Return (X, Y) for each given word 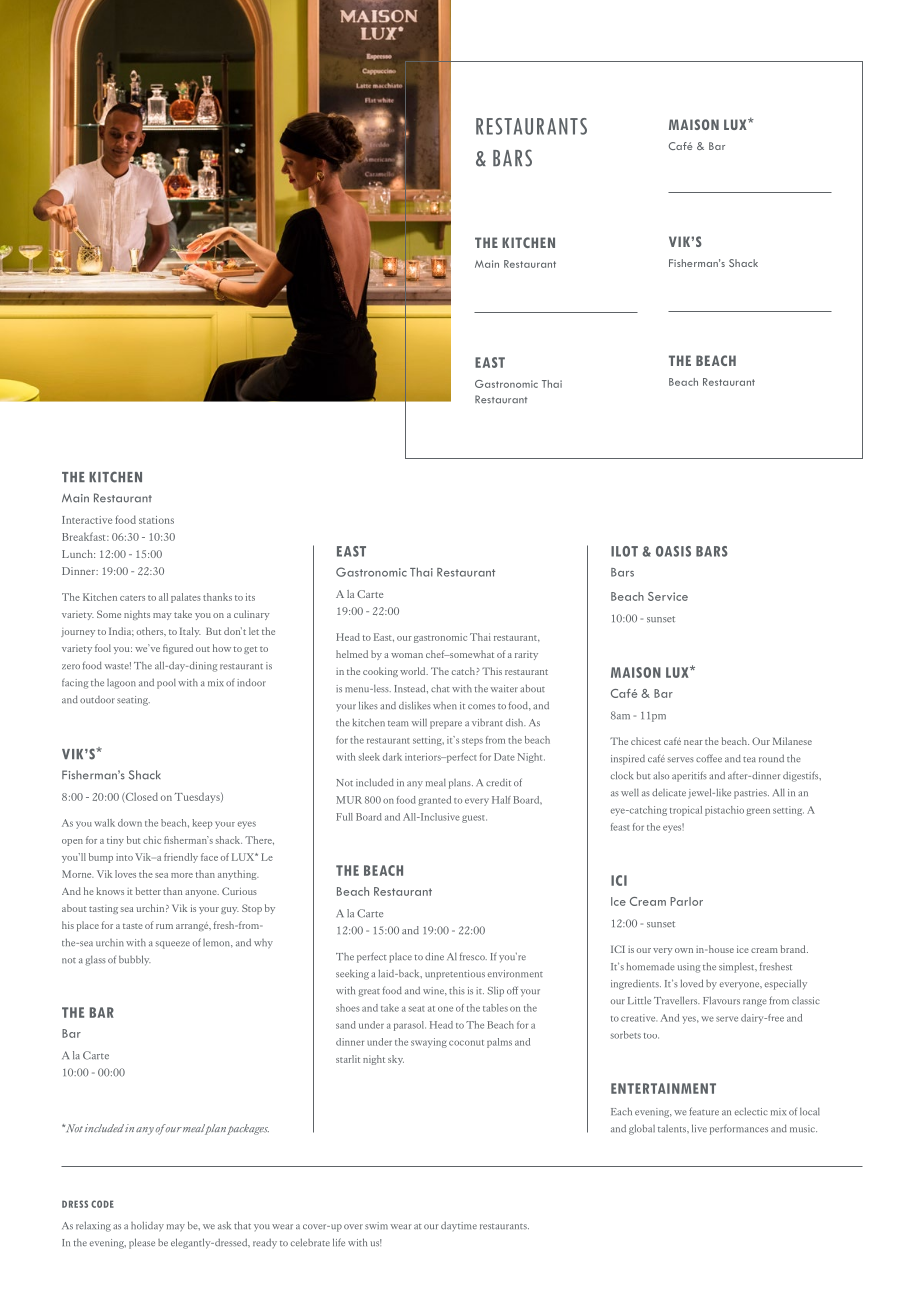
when (445, 705)
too (651, 1036)
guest (474, 819)
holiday (147, 1226)
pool (166, 684)
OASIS (673, 551)
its (250, 597)
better (148, 891)
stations (156, 520)
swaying (429, 1043)
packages (248, 1129)
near (693, 742)
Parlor (686, 901)
